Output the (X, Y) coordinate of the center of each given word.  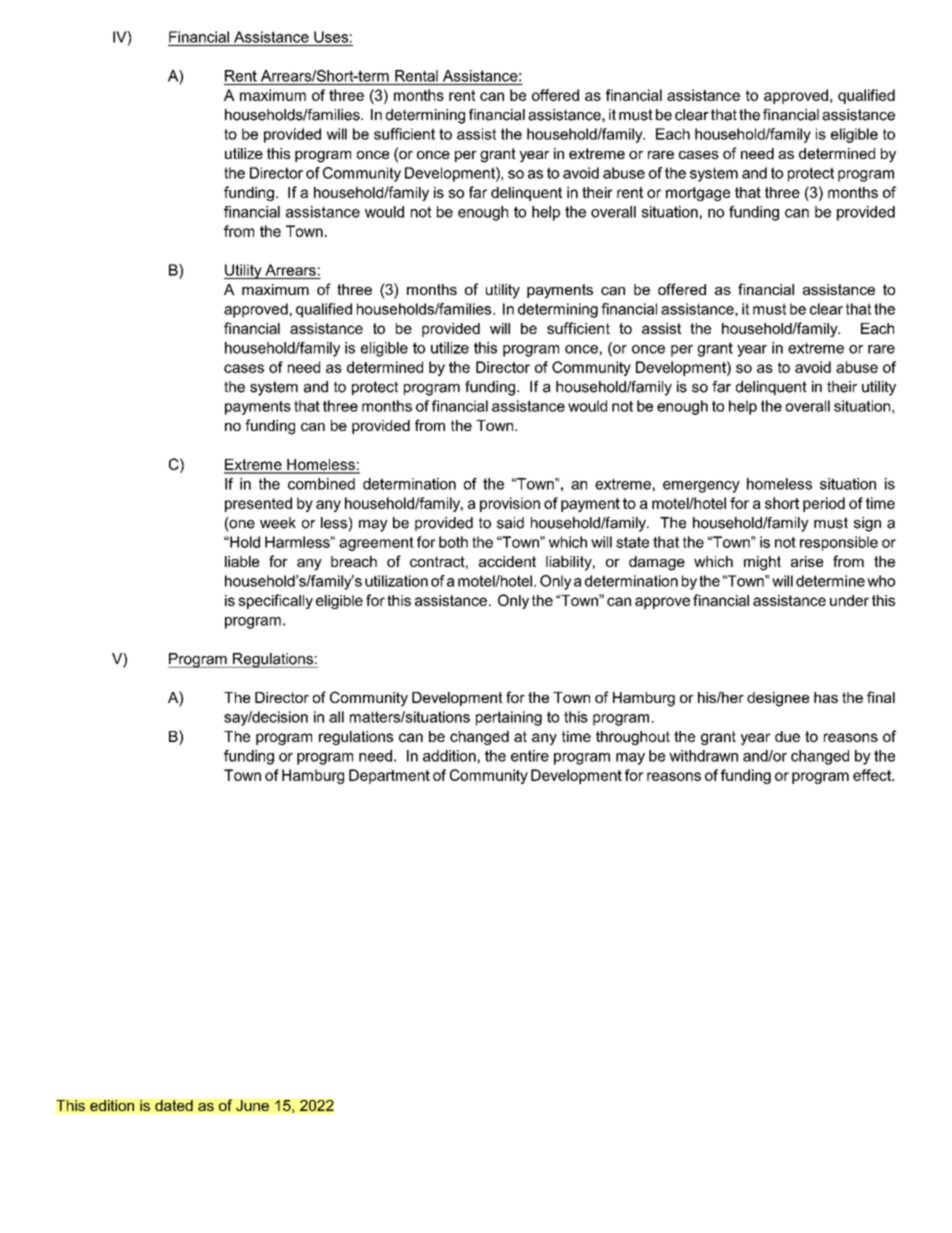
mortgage (698, 194)
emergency (701, 487)
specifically (275, 601)
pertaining (509, 718)
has (826, 697)
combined (321, 484)
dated (174, 1105)
